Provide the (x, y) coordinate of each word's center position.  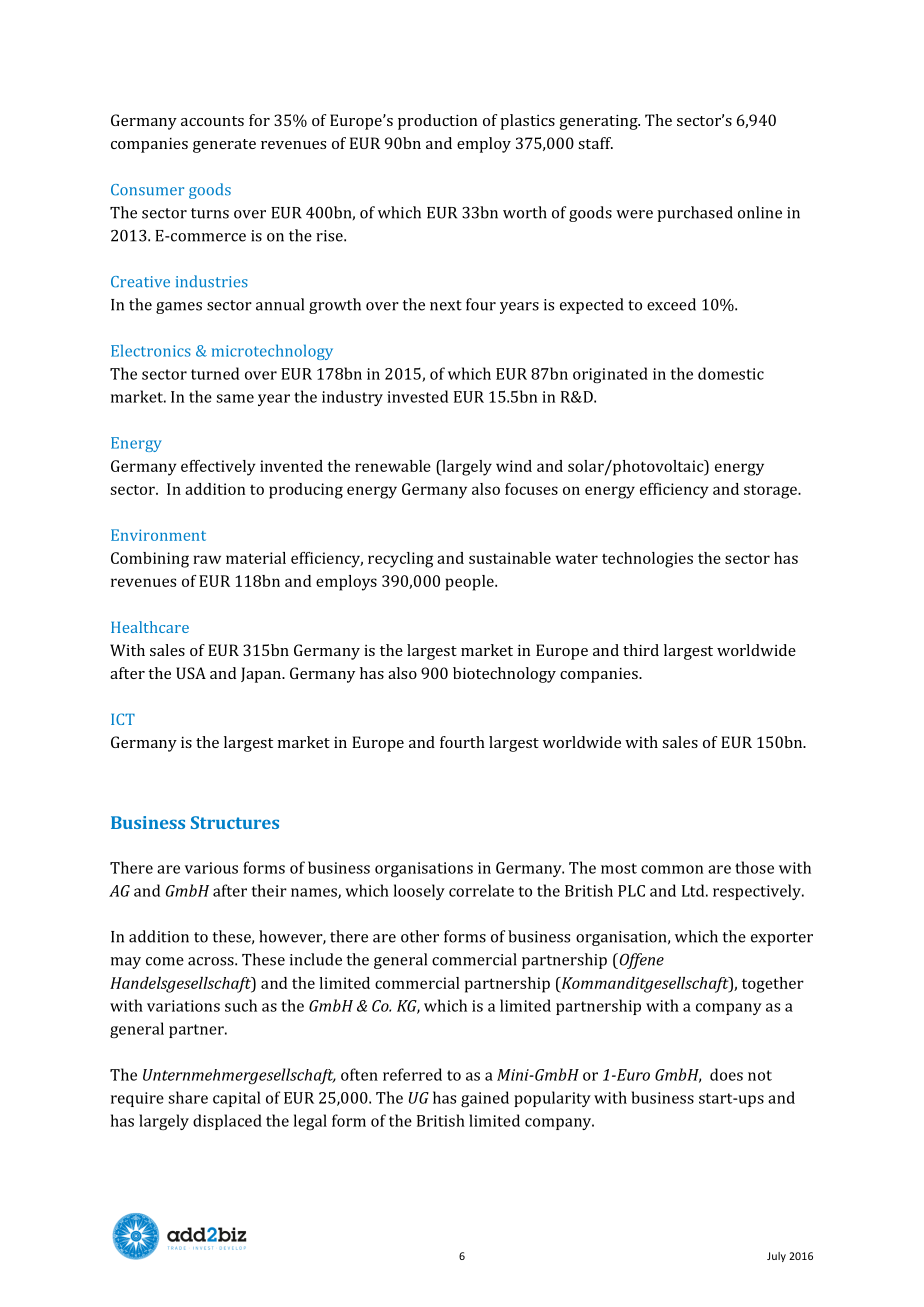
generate (224, 146)
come (165, 961)
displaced (227, 1122)
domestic (731, 373)
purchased (695, 214)
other (420, 936)
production (437, 122)
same (235, 398)
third (641, 650)
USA (191, 673)
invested (417, 396)
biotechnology (504, 675)
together (773, 985)
